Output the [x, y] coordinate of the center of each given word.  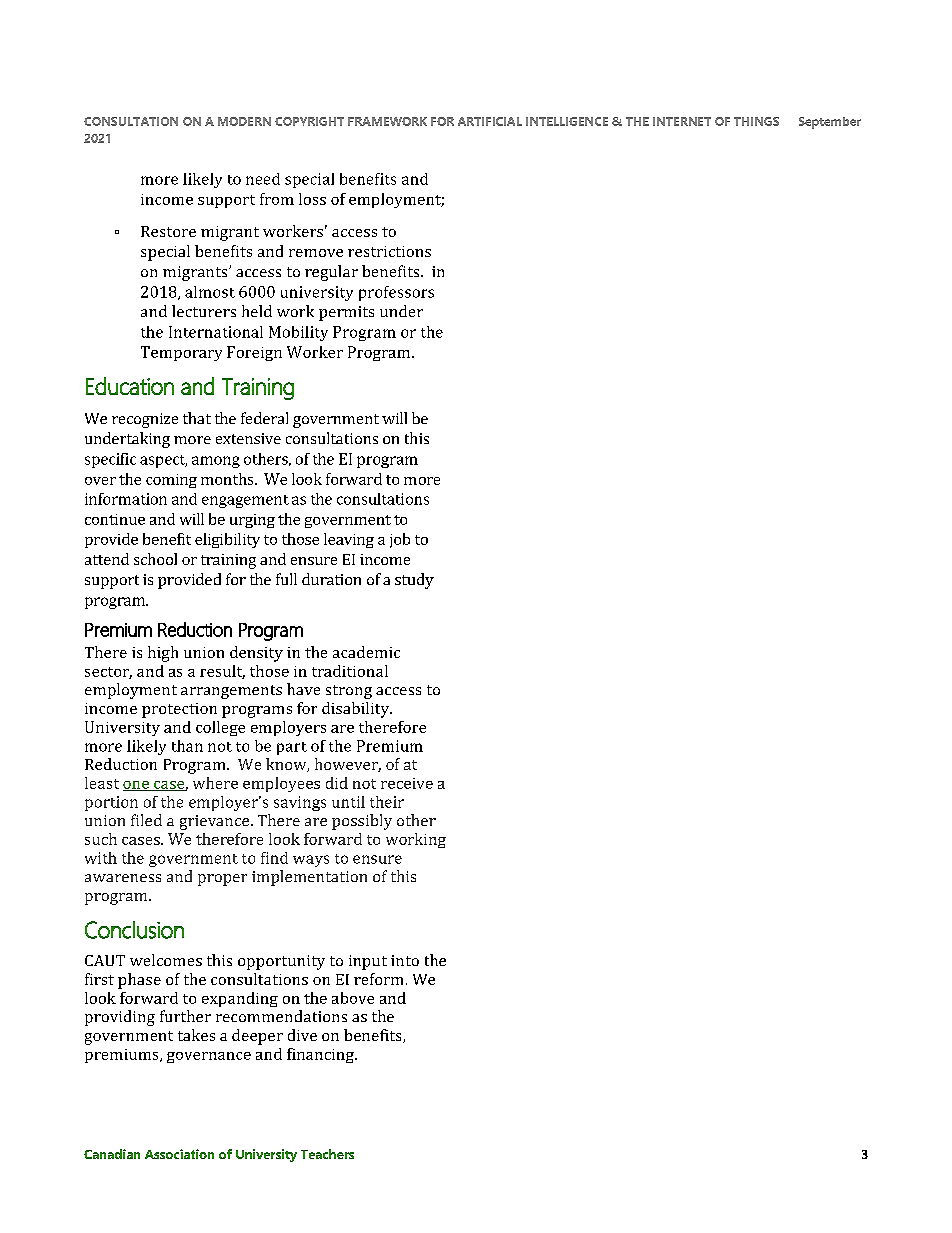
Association [179, 1154]
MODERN [244, 121]
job [400, 540]
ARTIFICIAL [490, 121]
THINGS [756, 121]
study [414, 581]
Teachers [327, 1154]
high [163, 654]
